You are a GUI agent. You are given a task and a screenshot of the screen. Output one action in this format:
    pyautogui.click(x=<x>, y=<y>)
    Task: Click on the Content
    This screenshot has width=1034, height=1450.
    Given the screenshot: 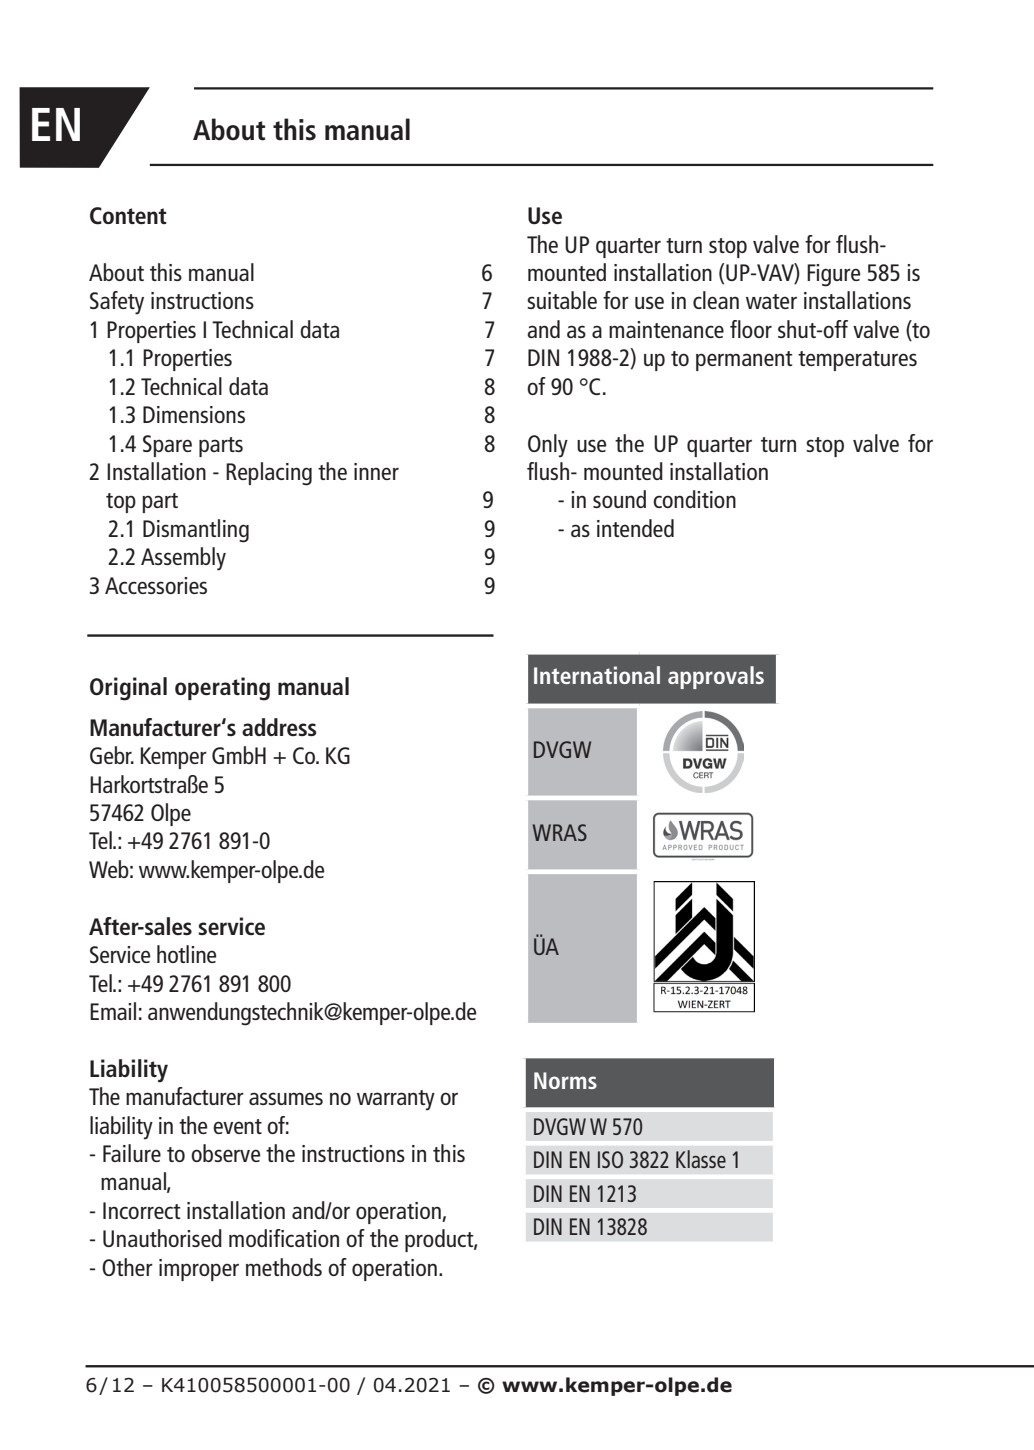 What is the action you would take?
    pyautogui.click(x=128, y=216)
